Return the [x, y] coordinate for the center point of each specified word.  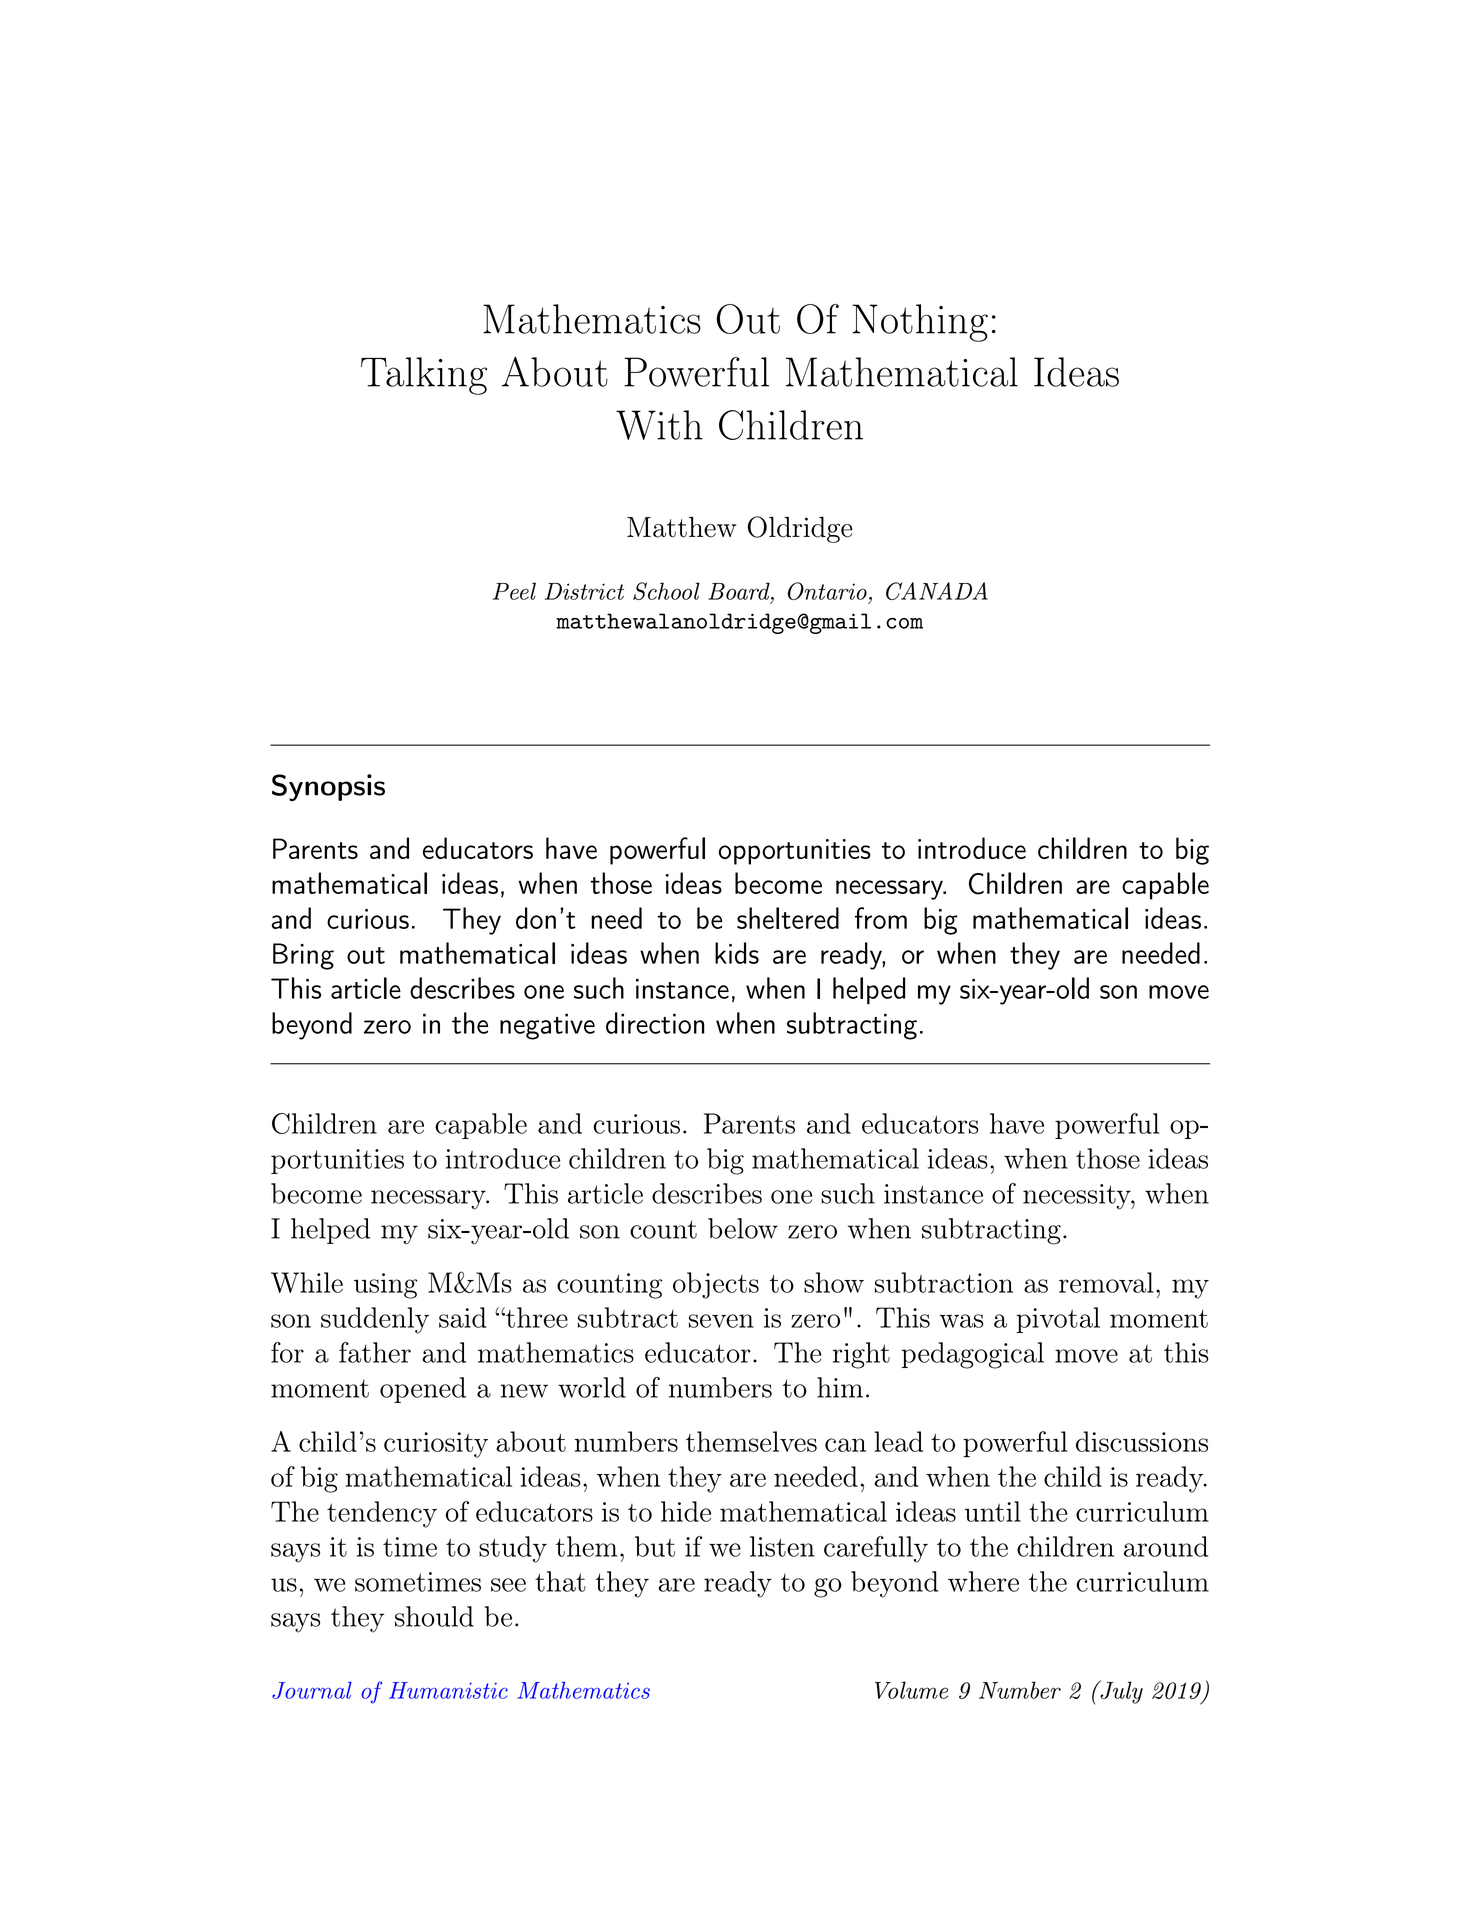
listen [782, 1546]
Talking [424, 376]
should [434, 1616]
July [1120, 1692]
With [659, 425]
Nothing [920, 323]
